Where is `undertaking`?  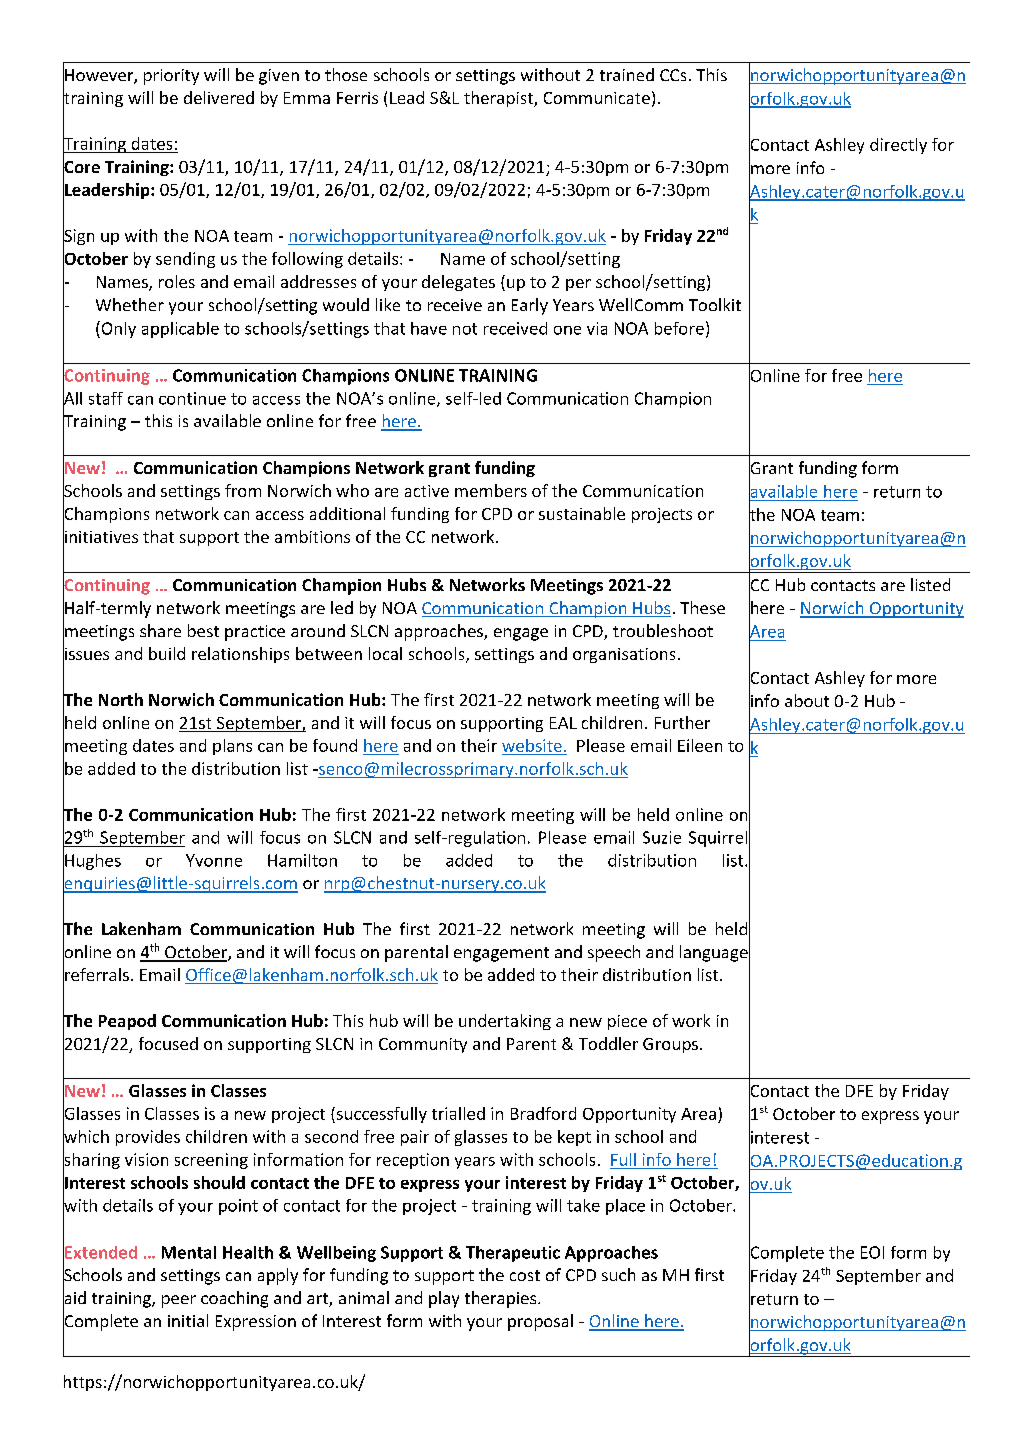 undertaking is located at coordinates (505, 1022).
